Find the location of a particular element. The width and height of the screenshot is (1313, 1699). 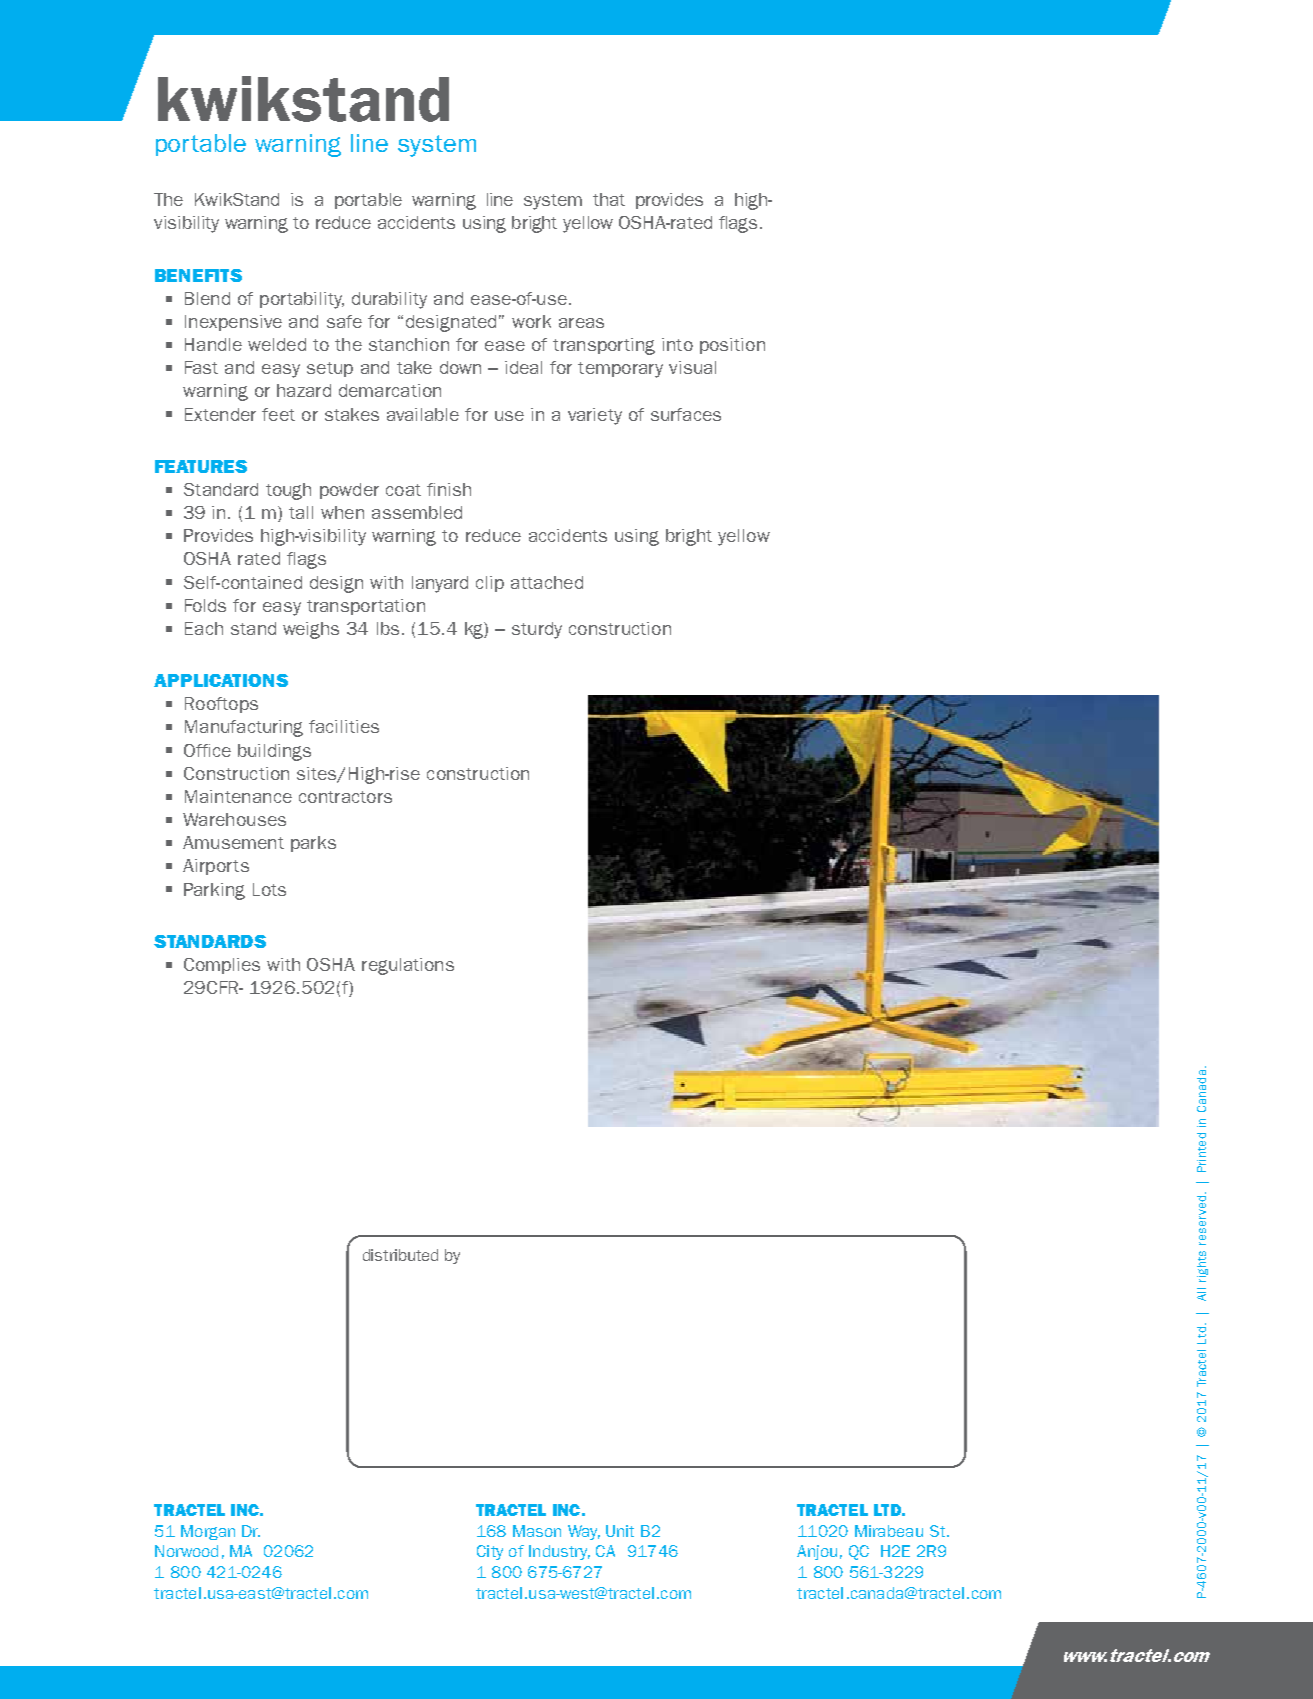

City is located at coordinates (490, 1552).
